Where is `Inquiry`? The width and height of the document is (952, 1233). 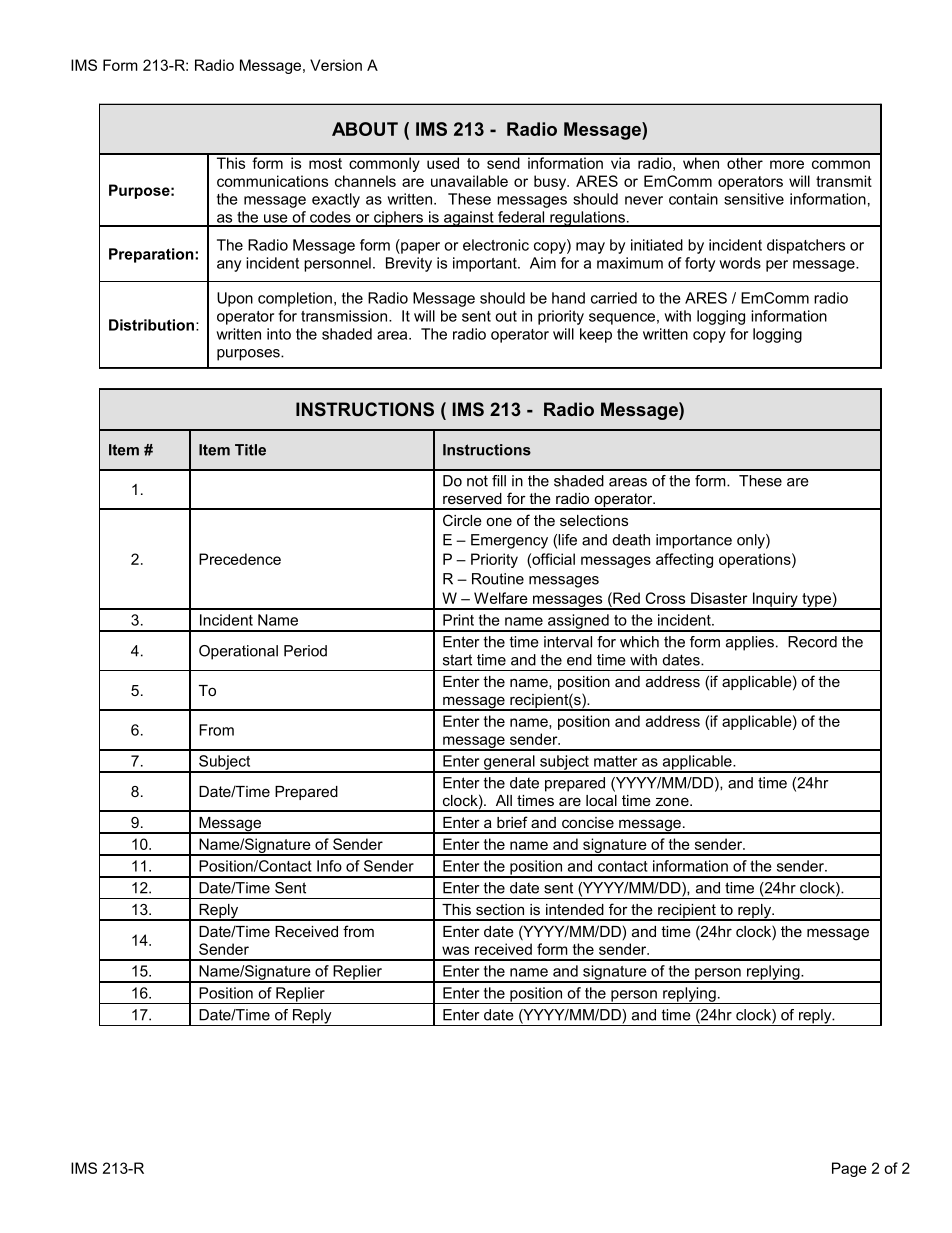 Inquiry is located at coordinates (775, 600).
